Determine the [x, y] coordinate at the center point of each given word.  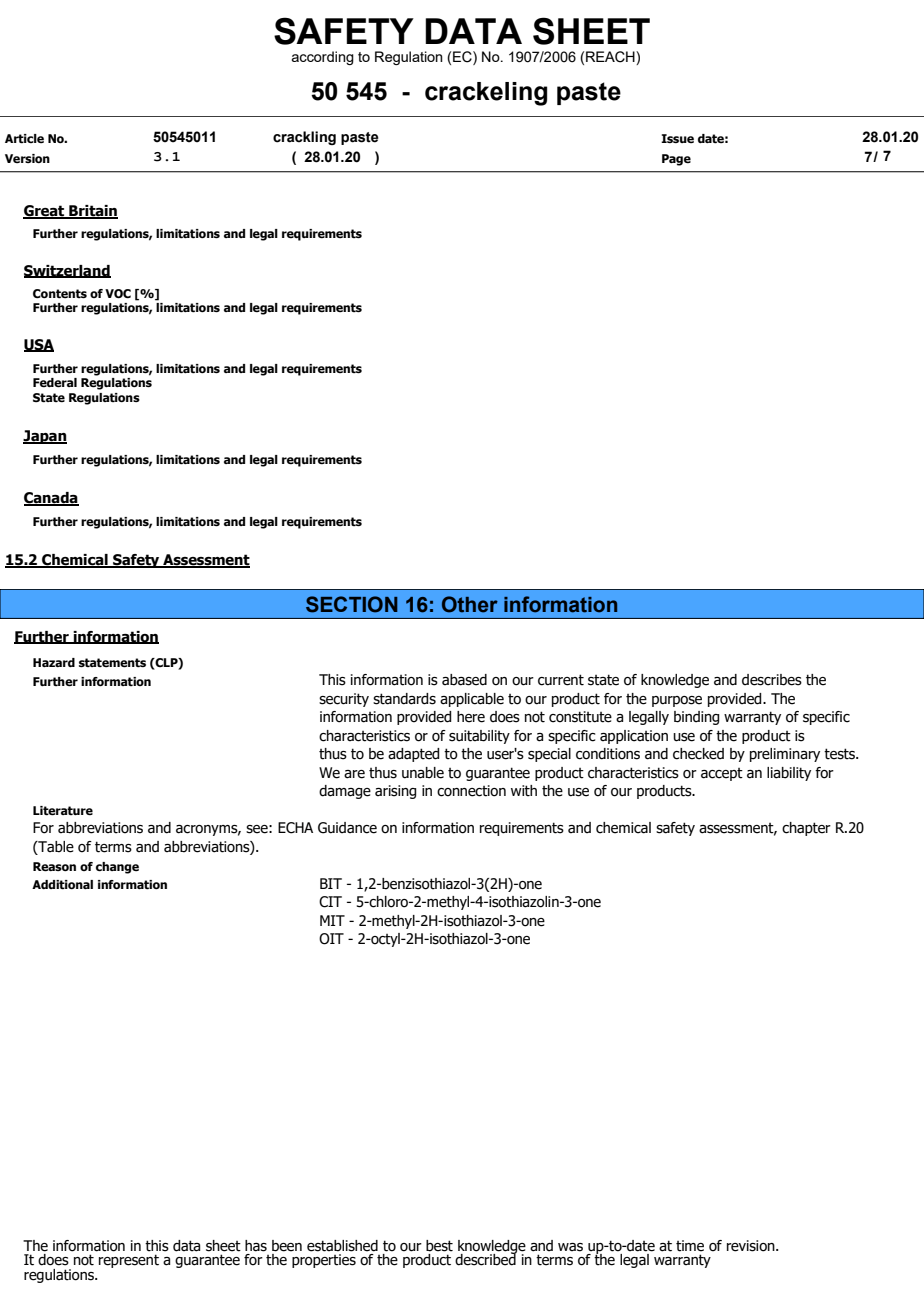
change [117, 868]
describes [772, 680]
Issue [677, 138]
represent [129, 1261]
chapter [806, 829]
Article [24, 139]
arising [395, 792]
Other [470, 604]
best [439, 1246]
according [323, 58]
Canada [51, 499]
